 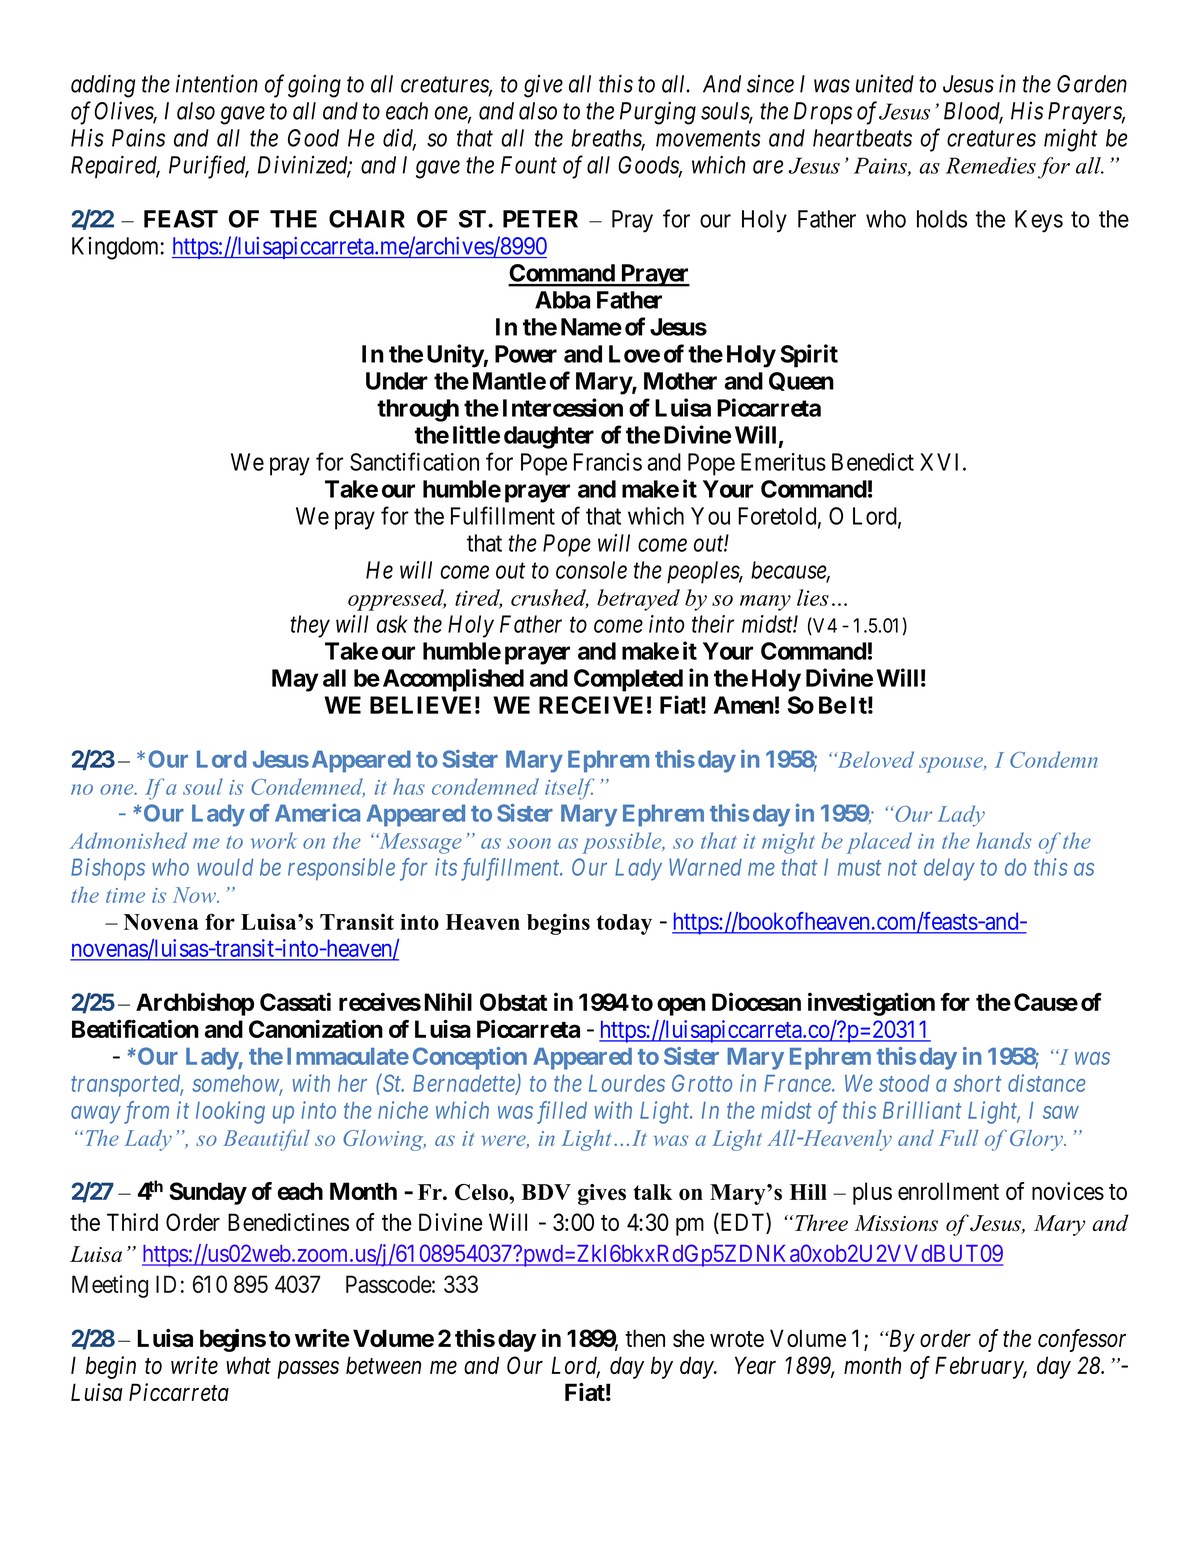 I want to click on spouse, so click(x=952, y=765).
